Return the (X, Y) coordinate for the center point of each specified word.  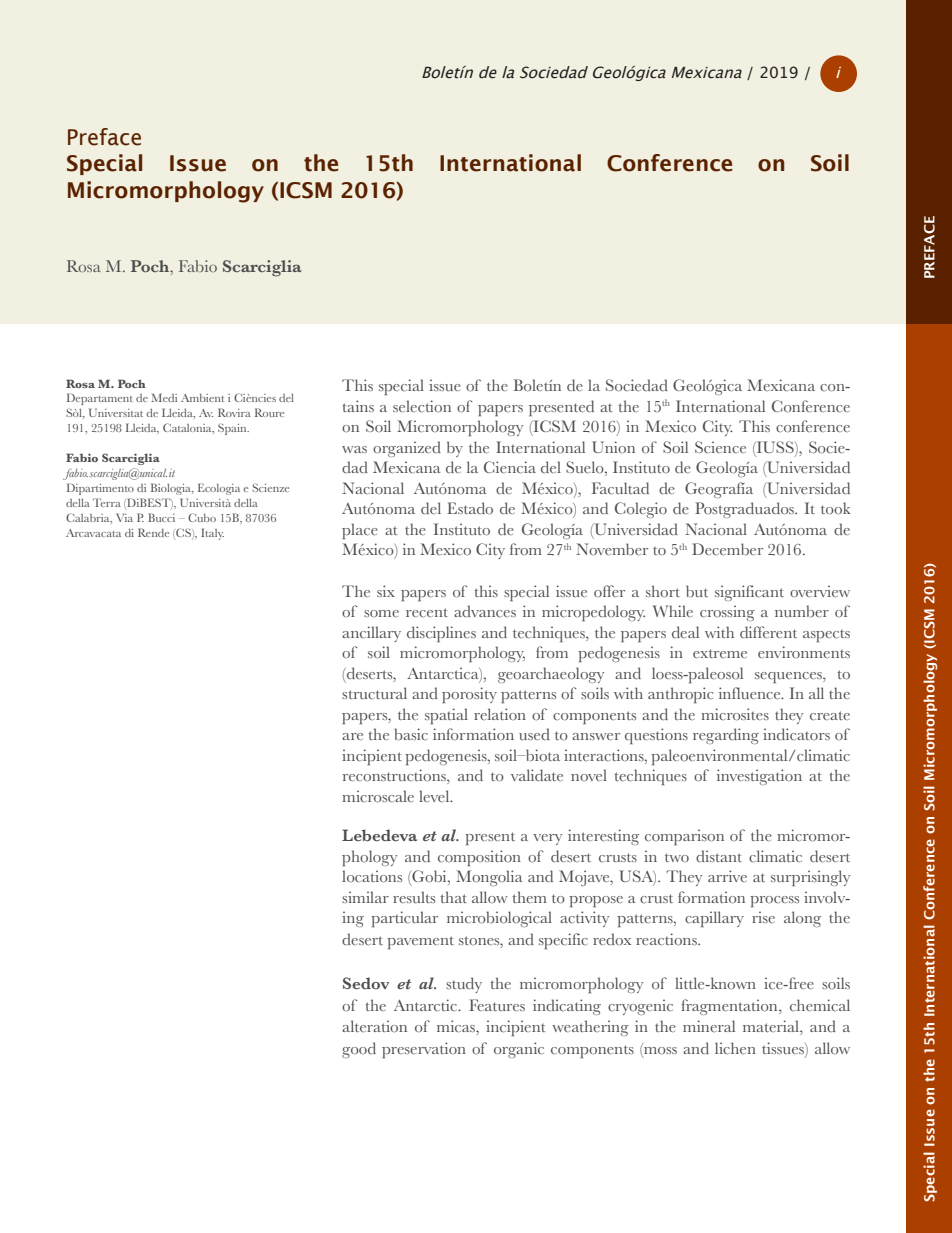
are (352, 736)
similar (365, 897)
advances (485, 611)
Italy (212, 534)
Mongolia (489, 878)
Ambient (202, 398)
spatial (446, 716)
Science (720, 447)
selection (422, 406)
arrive (727, 876)
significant (749, 593)
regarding (726, 736)
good (359, 1050)
